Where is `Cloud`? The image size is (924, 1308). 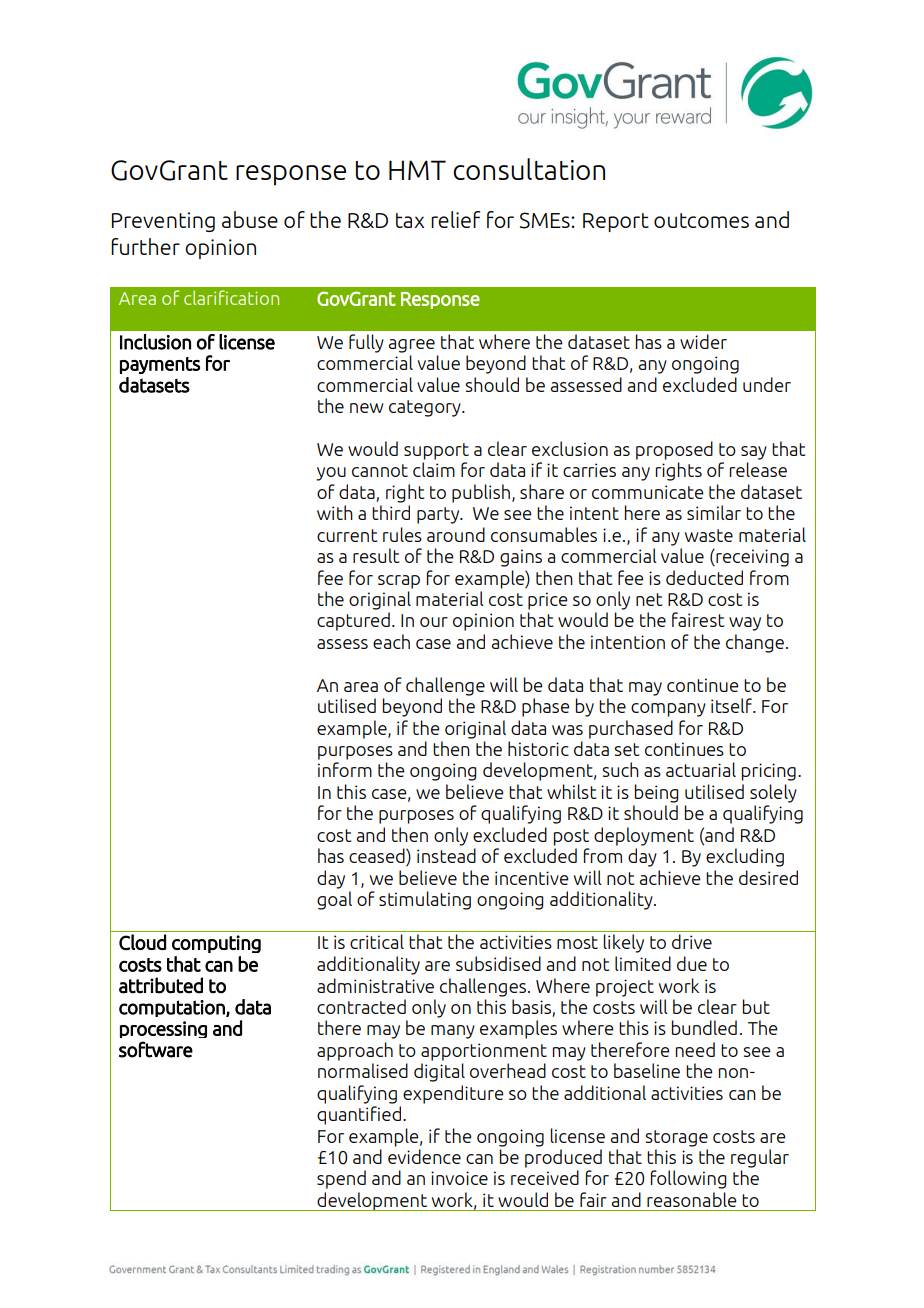 Cloud is located at coordinates (142, 942).
